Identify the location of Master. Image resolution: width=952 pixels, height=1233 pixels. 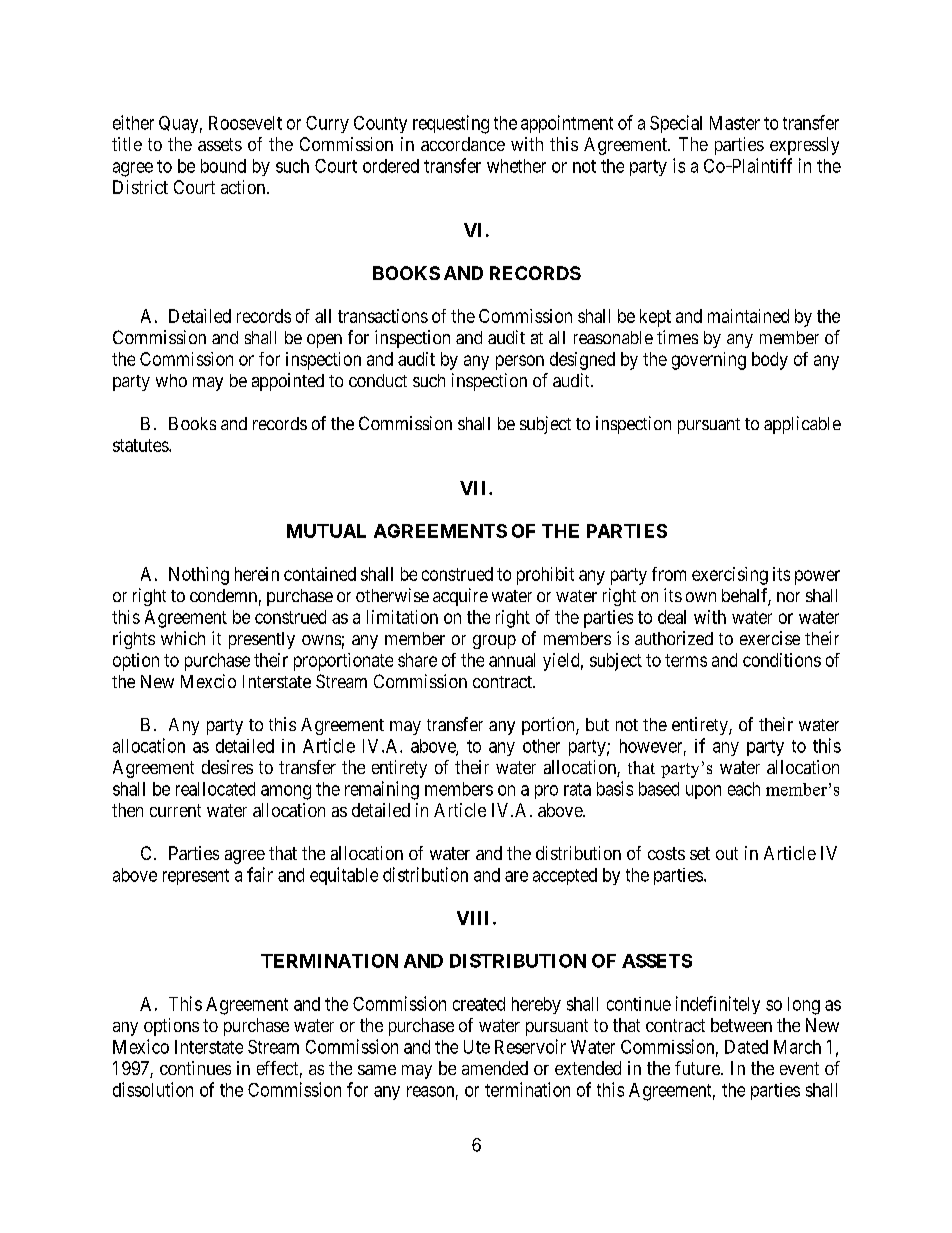
(735, 123).
